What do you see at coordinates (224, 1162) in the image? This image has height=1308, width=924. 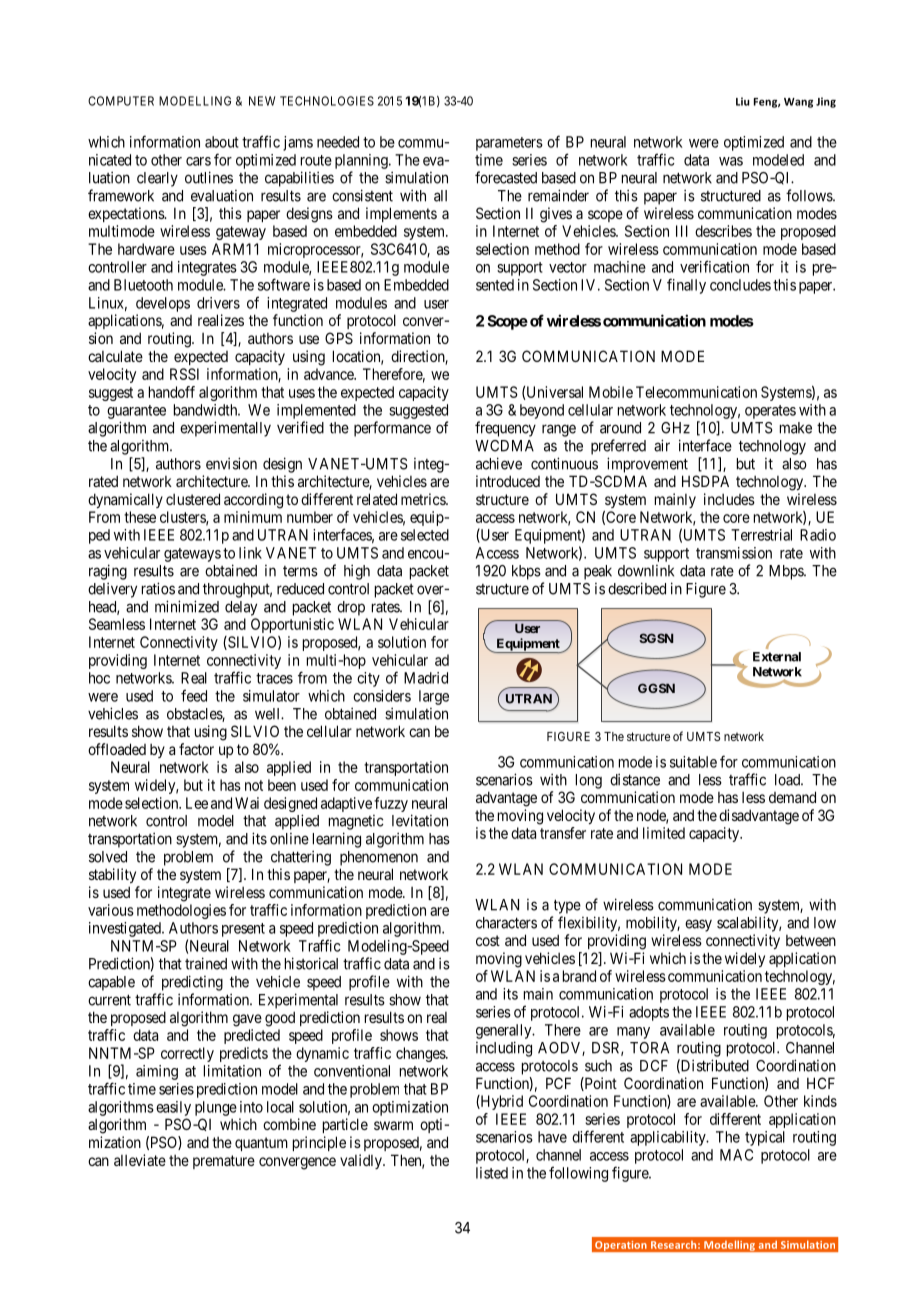 I see `premature` at bounding box center [224, 1162].
